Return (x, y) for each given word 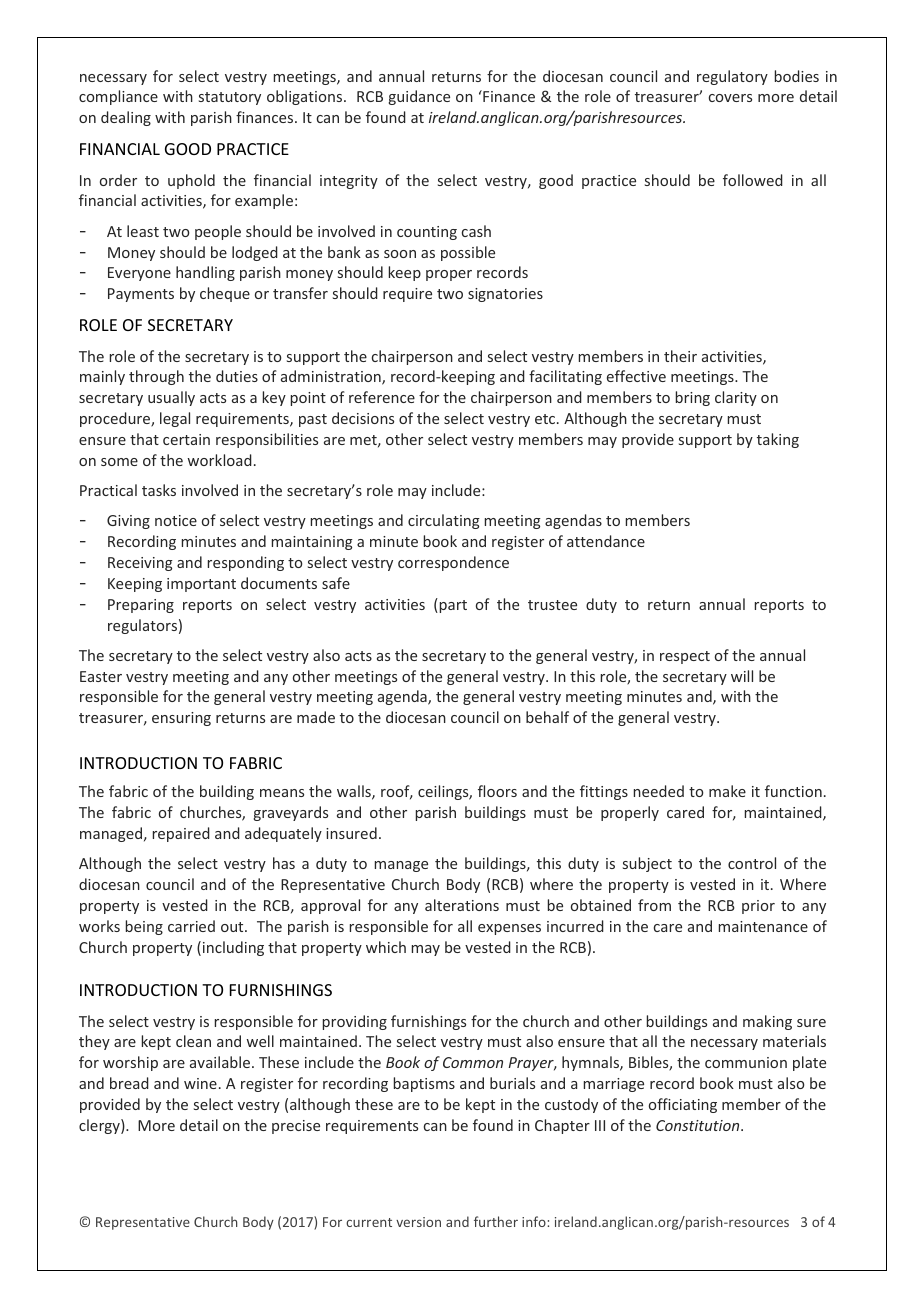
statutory (230, 98)
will (742, 676)
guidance (419, 97)
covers (730, 98)
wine (200, 1083)
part (452, 605)
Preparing (141, 606)
